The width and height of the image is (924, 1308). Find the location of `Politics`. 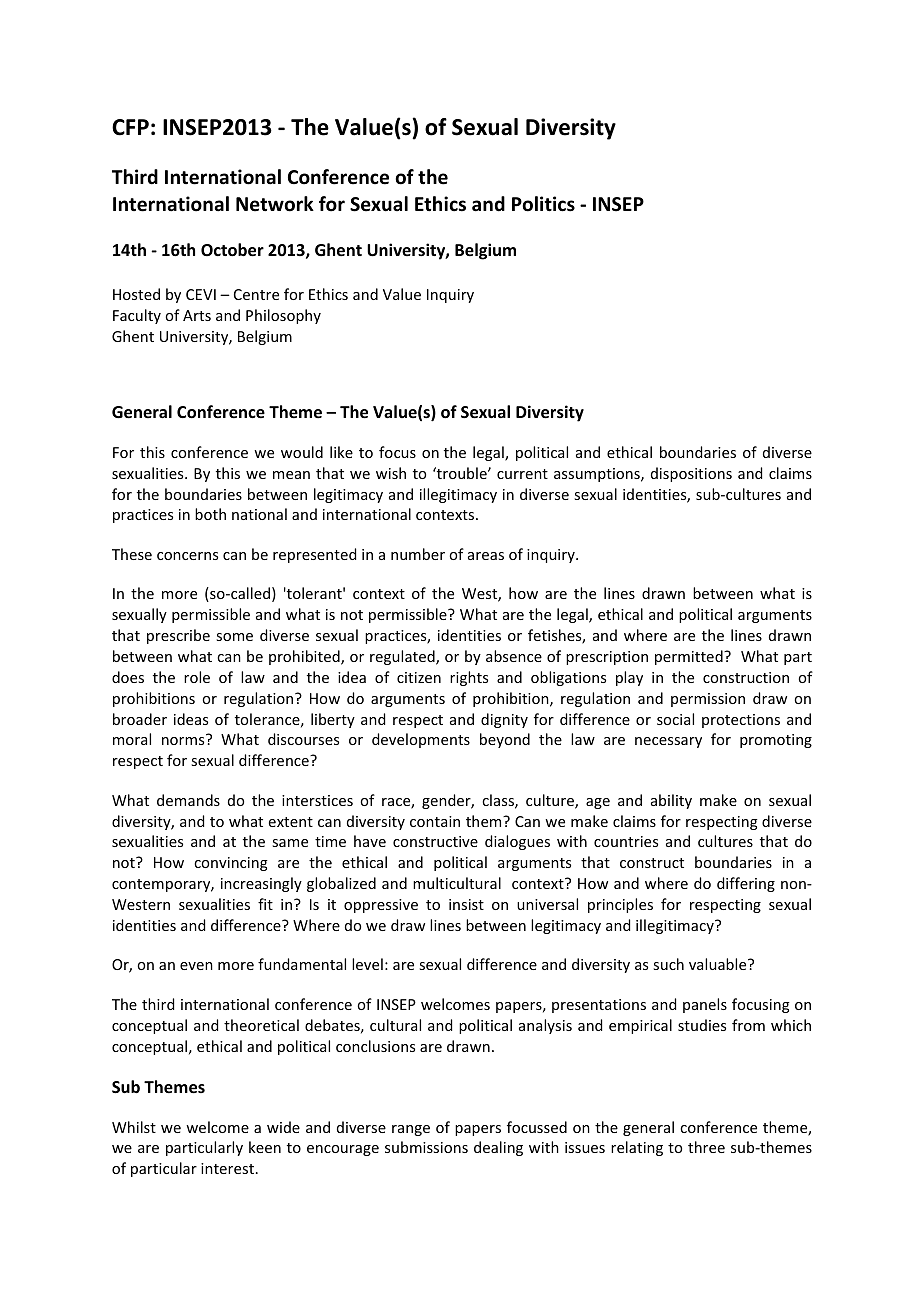

Politics is located at coordinates (543, 204).
